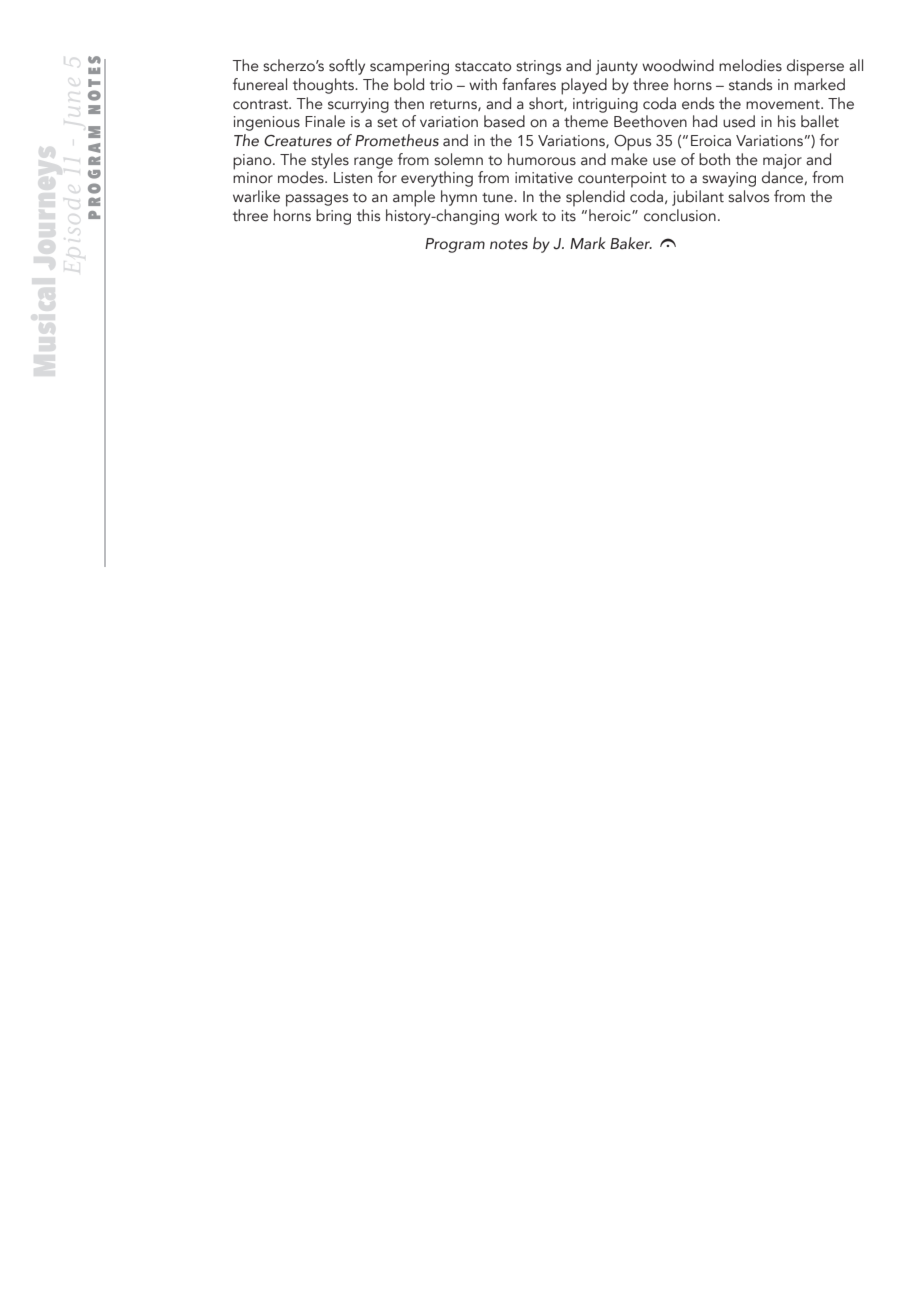 This image has width=924, height=1308. What do you see at coordinates (330, 161) in the image?
I see `styles` at bounding box center [330, 161].
